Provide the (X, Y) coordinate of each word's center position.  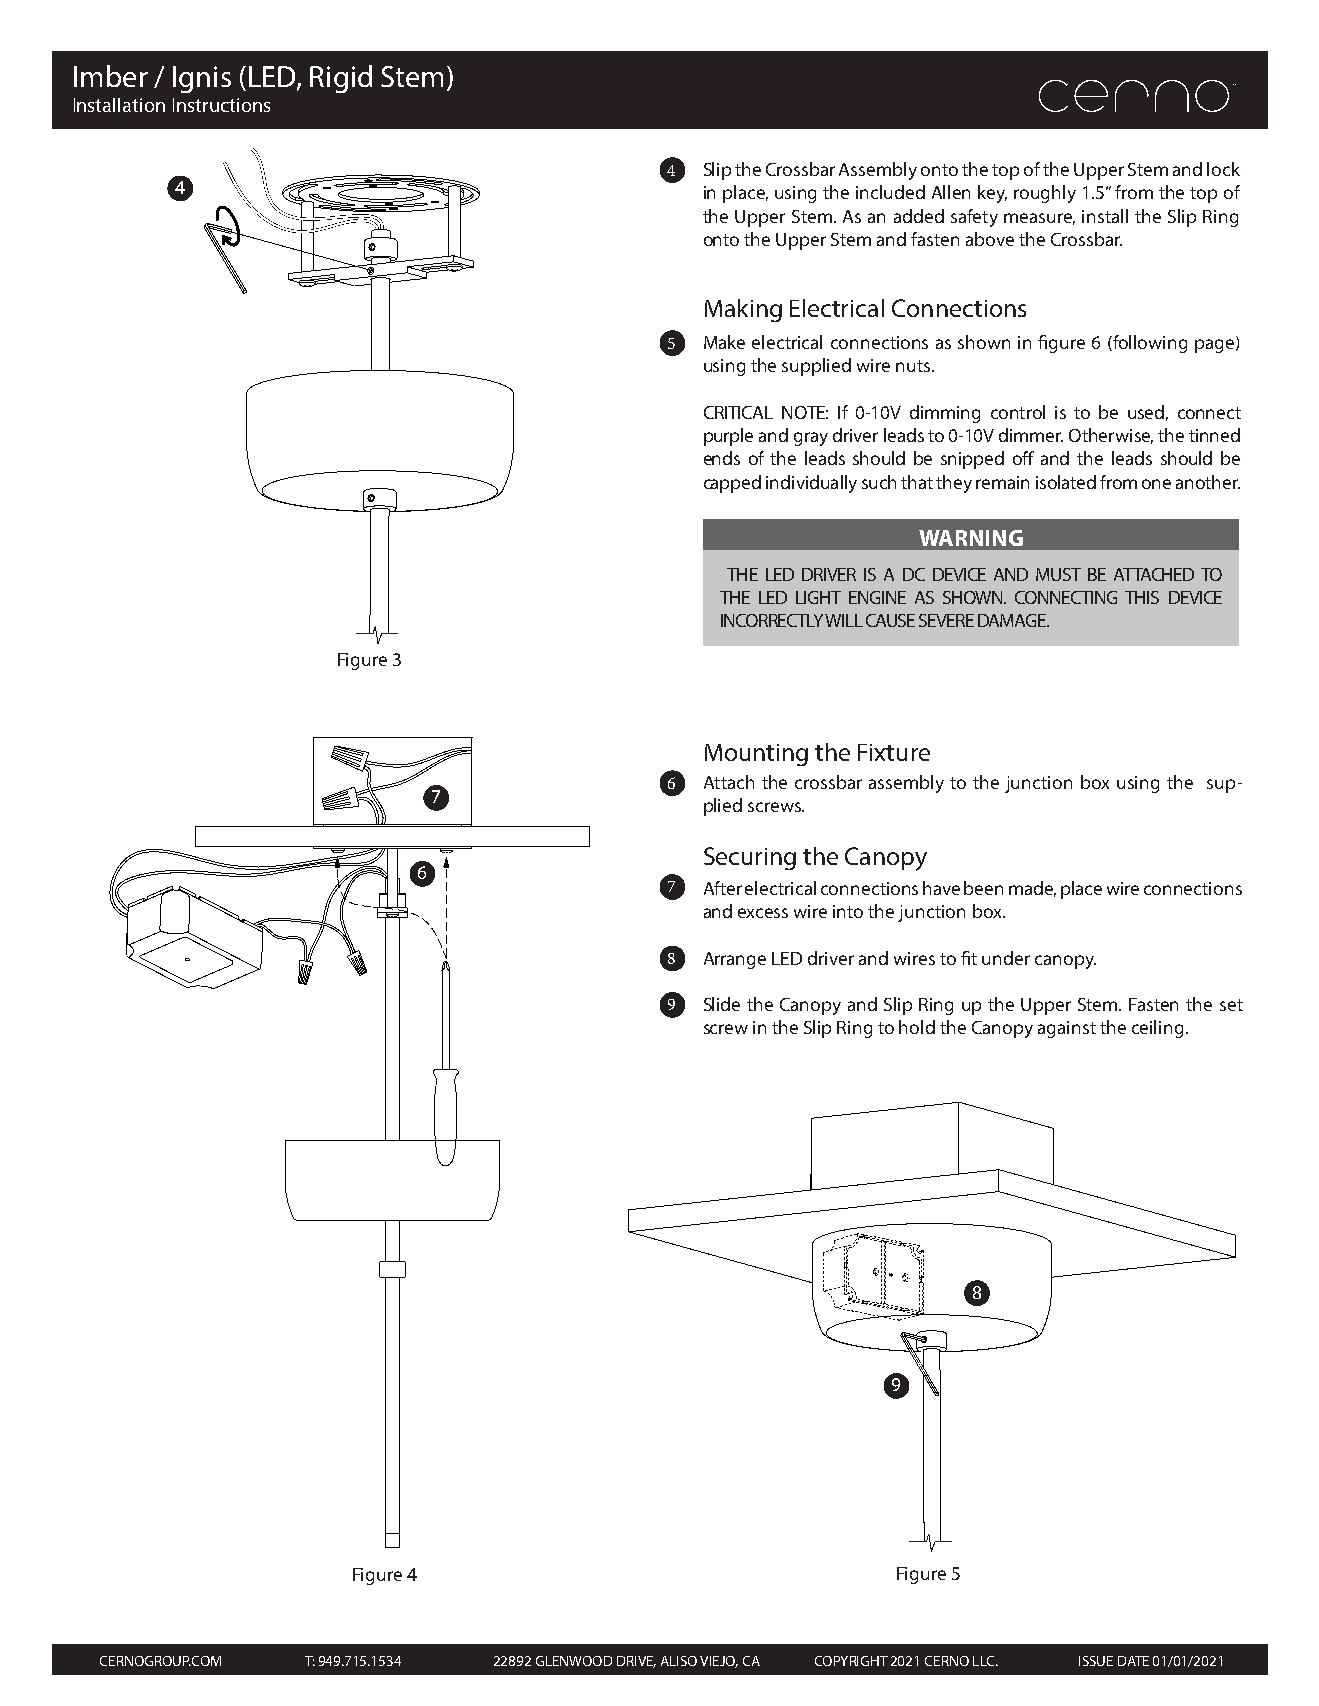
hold (917, 1027)
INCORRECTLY (773, 620)
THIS (1142, 597)
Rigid (341, 79)
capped (732, 484)
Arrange (735, 960)
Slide (722, 1004)
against (1067, 1029)
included (890, 192)
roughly (1045, 194)
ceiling (1157, 1029)
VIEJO (719, 1662)
